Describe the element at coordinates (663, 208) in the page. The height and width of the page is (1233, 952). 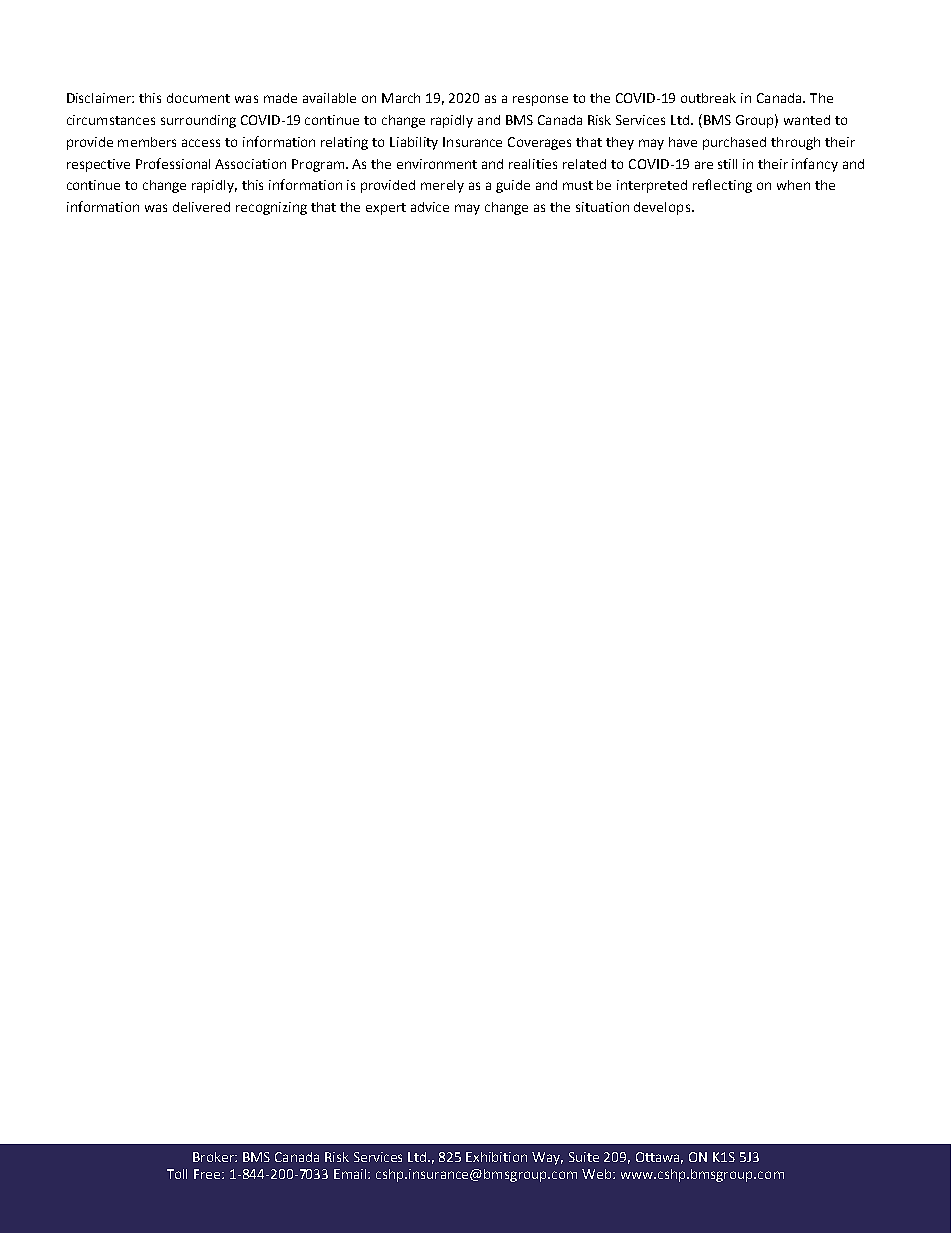
I see `develops` at that location.
